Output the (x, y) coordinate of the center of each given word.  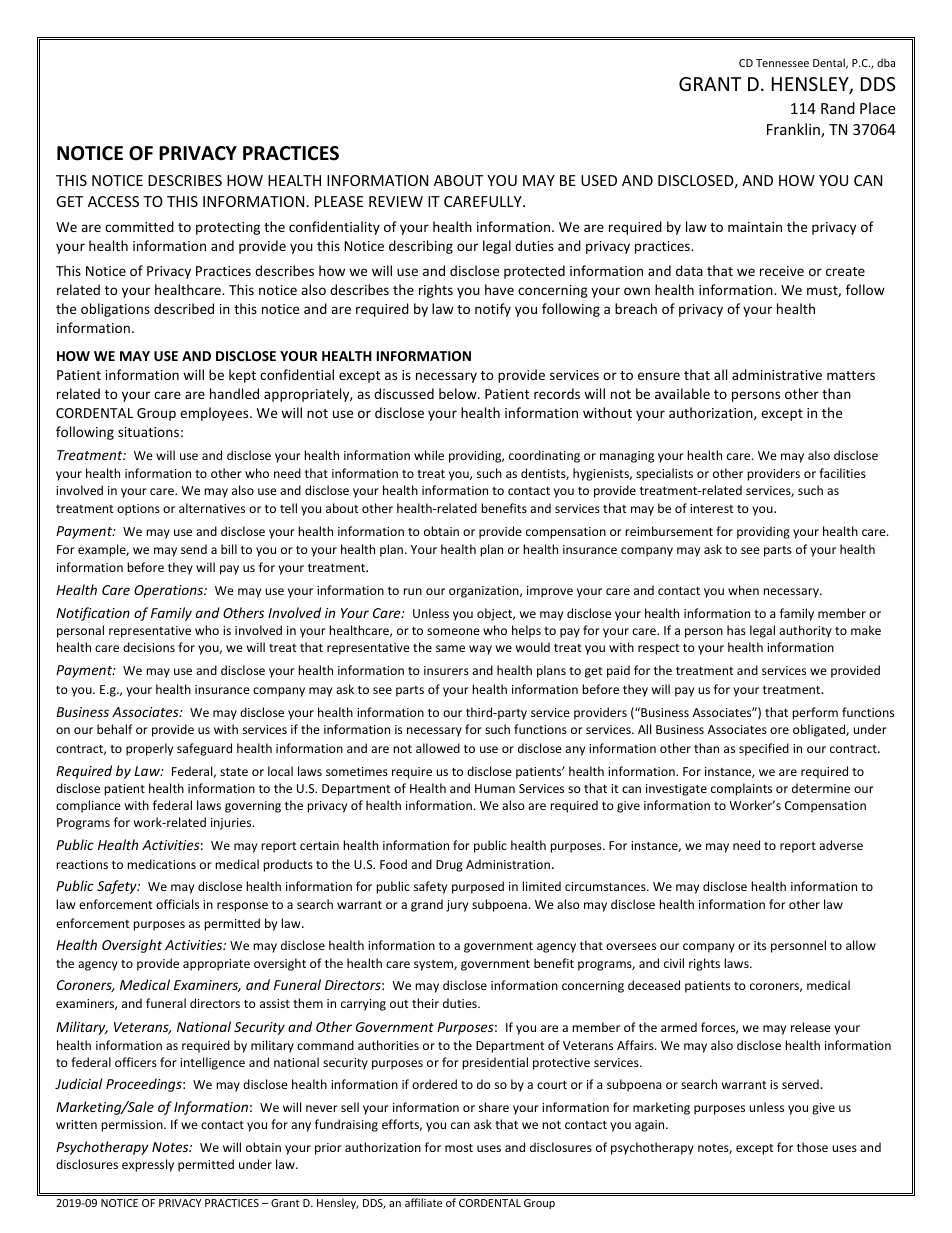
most (459, 1148)
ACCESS (113, 201)
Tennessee (782, 63)
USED (599, 180)
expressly (148, 1165)
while (429, 455)
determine (821, 788)
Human (495, 788)
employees (215, 414)
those (812, 1147)
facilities (842, 473)
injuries (232, 824)
